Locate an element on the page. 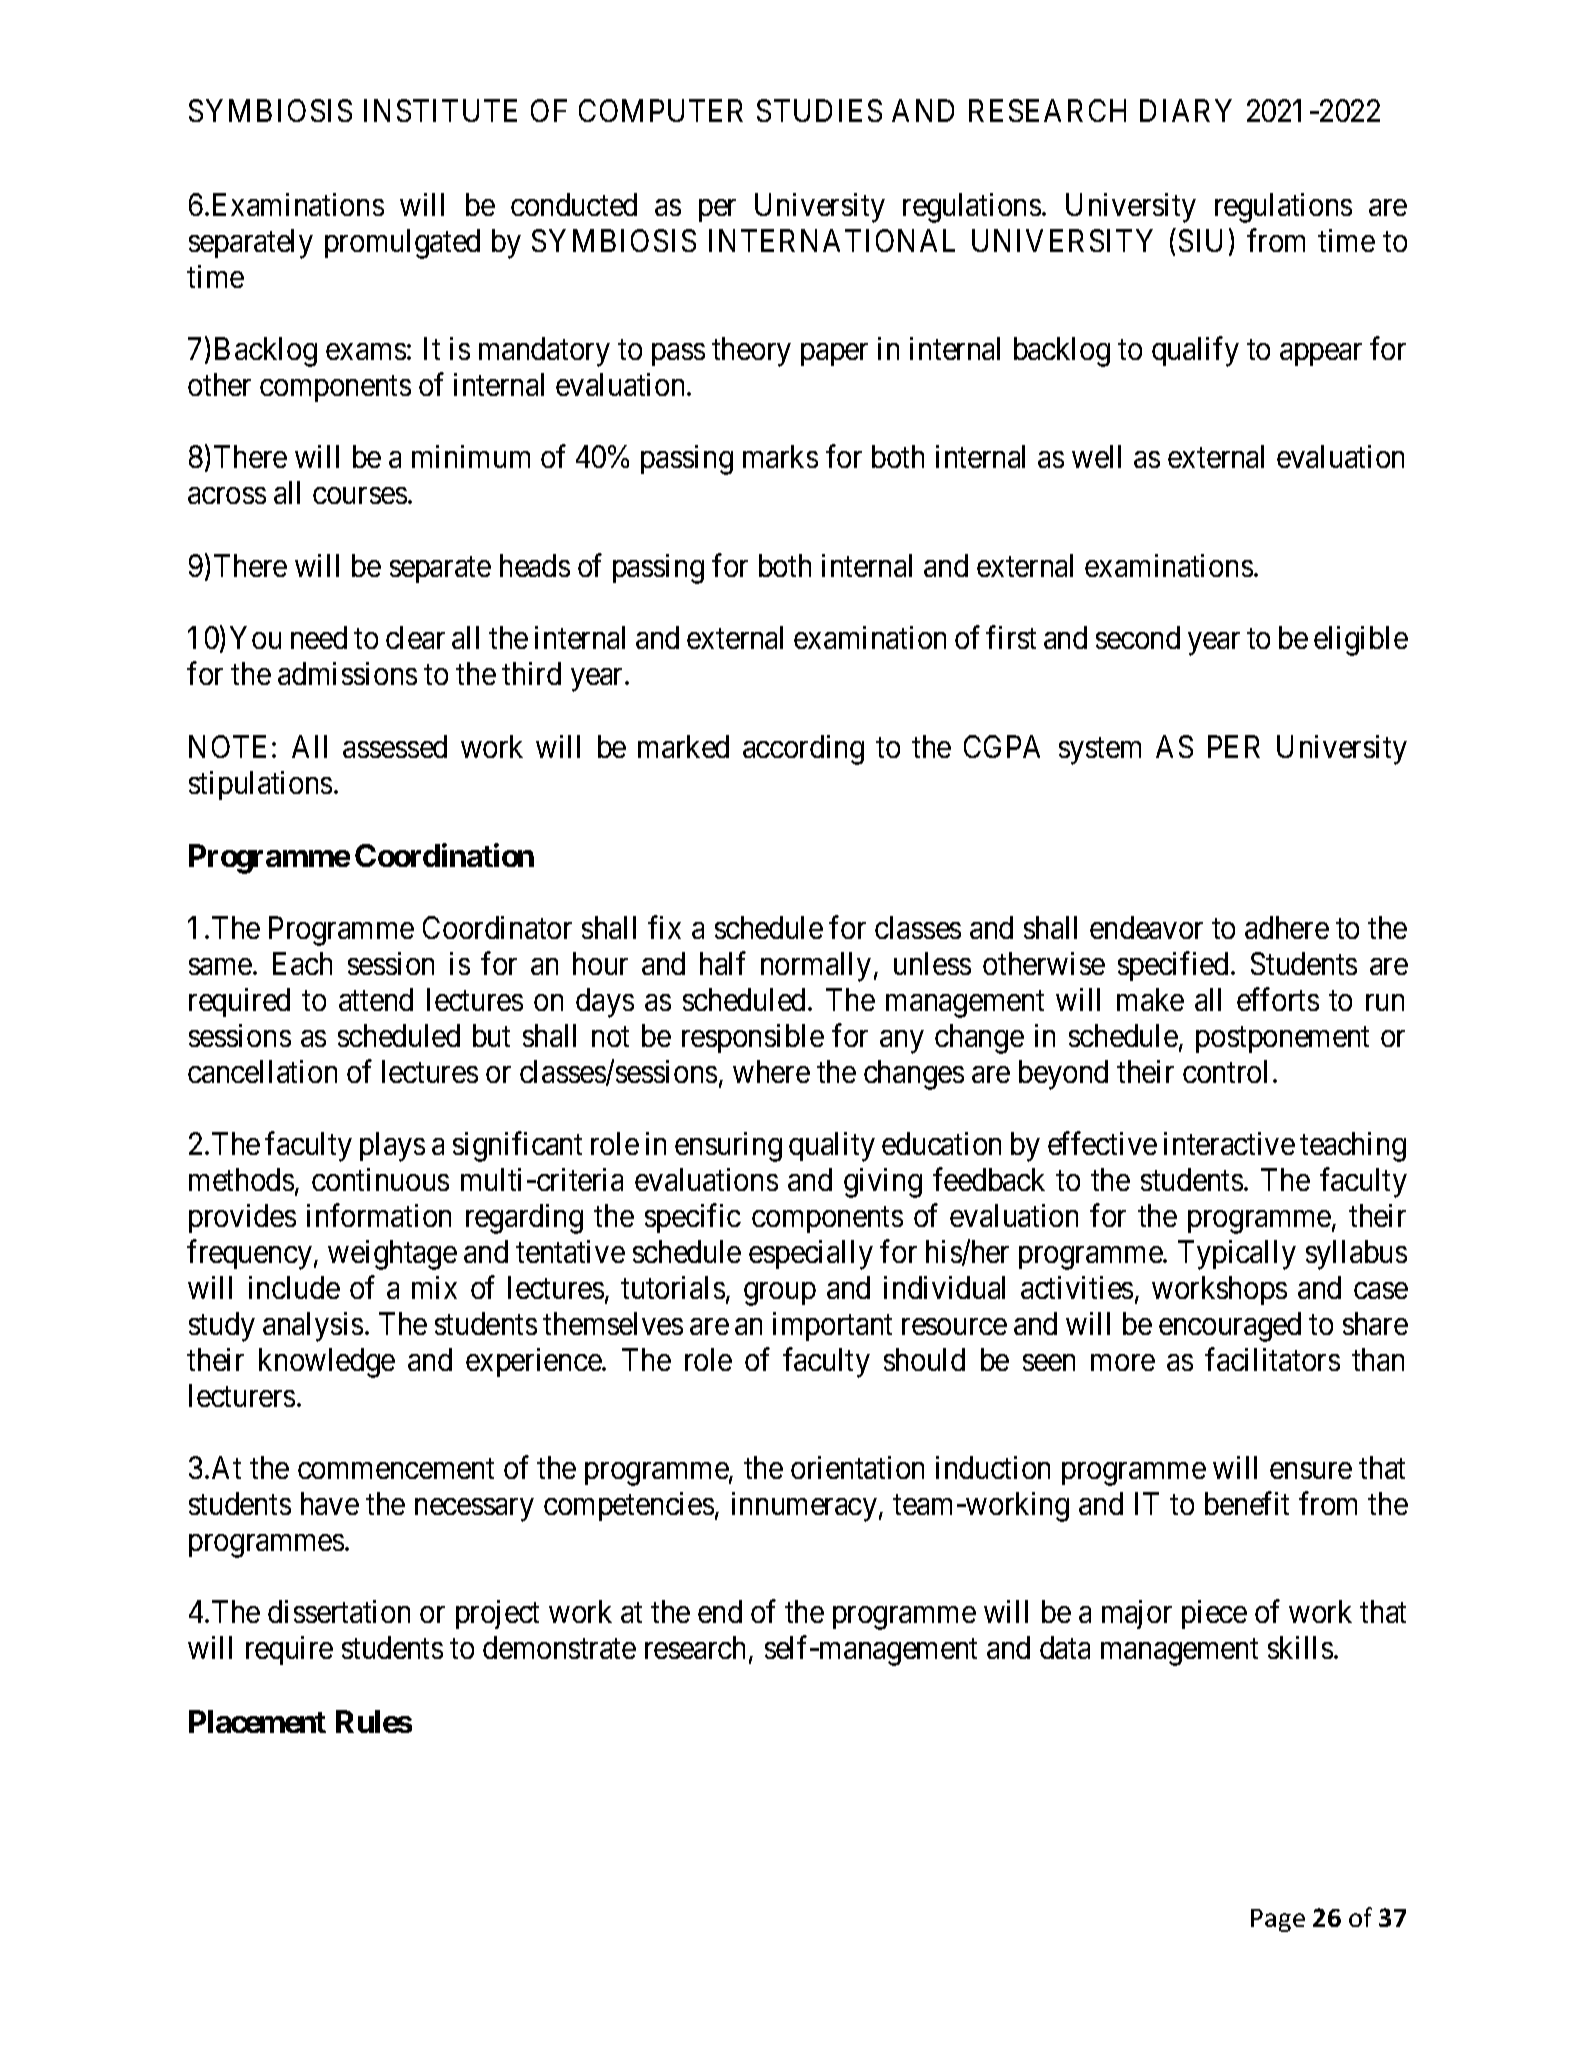 This page has width=1595, height=2064. STUDIES is located at coordinates (819, 110).
